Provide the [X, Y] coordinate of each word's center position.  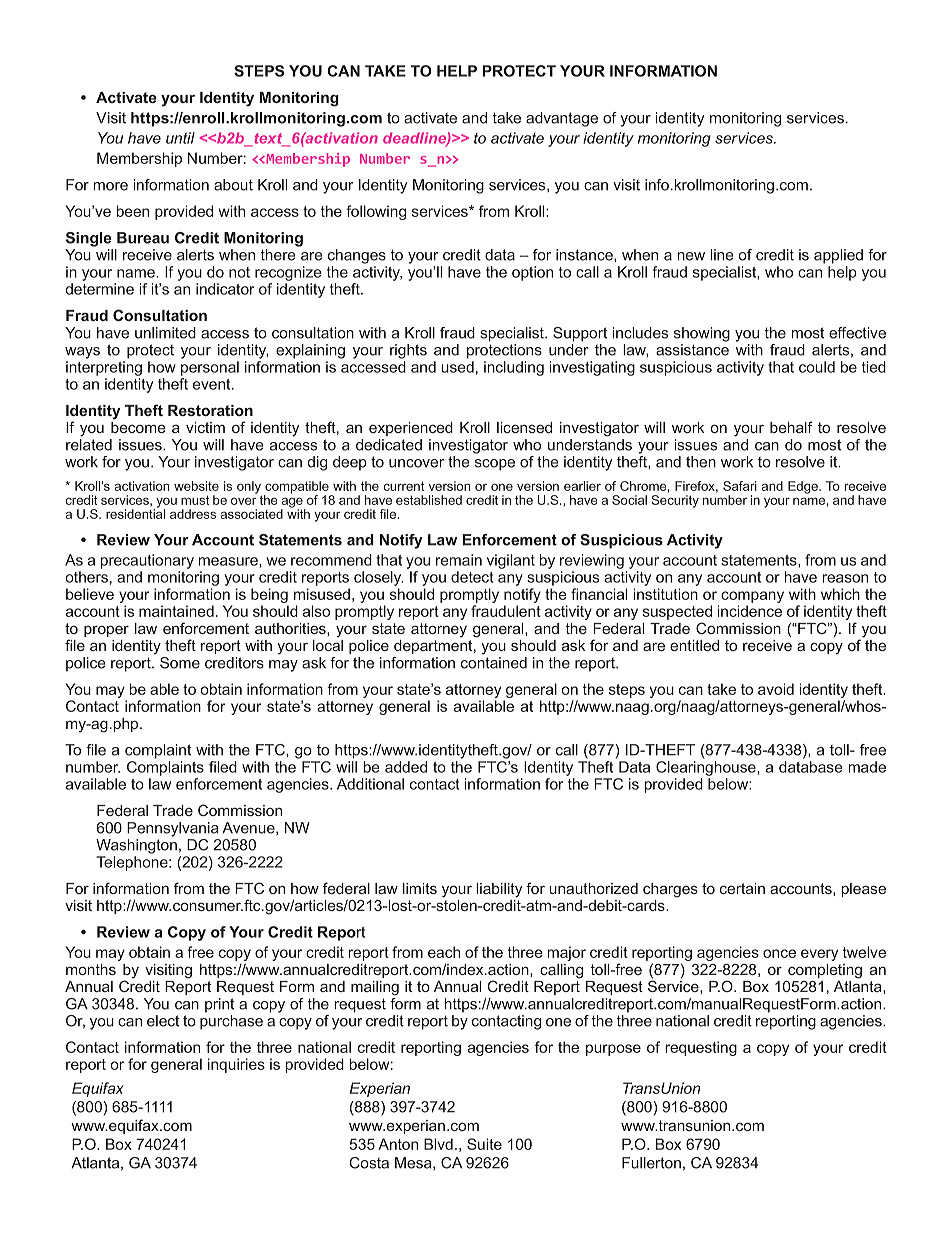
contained [494, 663]
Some [180, 663]
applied [838, 256]
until [180, 138]
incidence [750, 611]
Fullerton [651, 1163]
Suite [484, 1144]
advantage [562, 119]
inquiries [236, 1065]
